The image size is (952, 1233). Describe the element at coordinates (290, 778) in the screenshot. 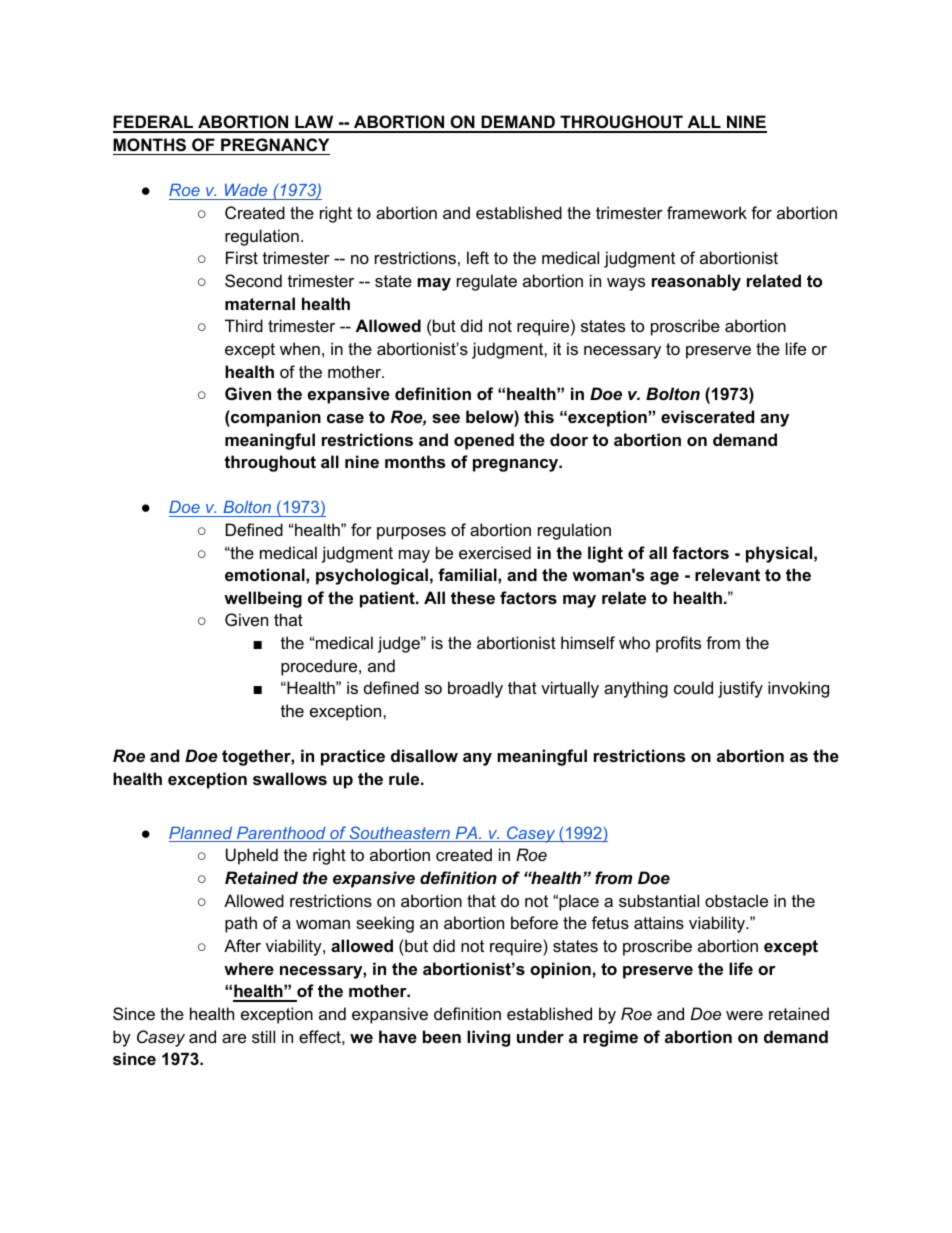

I see `swallows` at that location.
